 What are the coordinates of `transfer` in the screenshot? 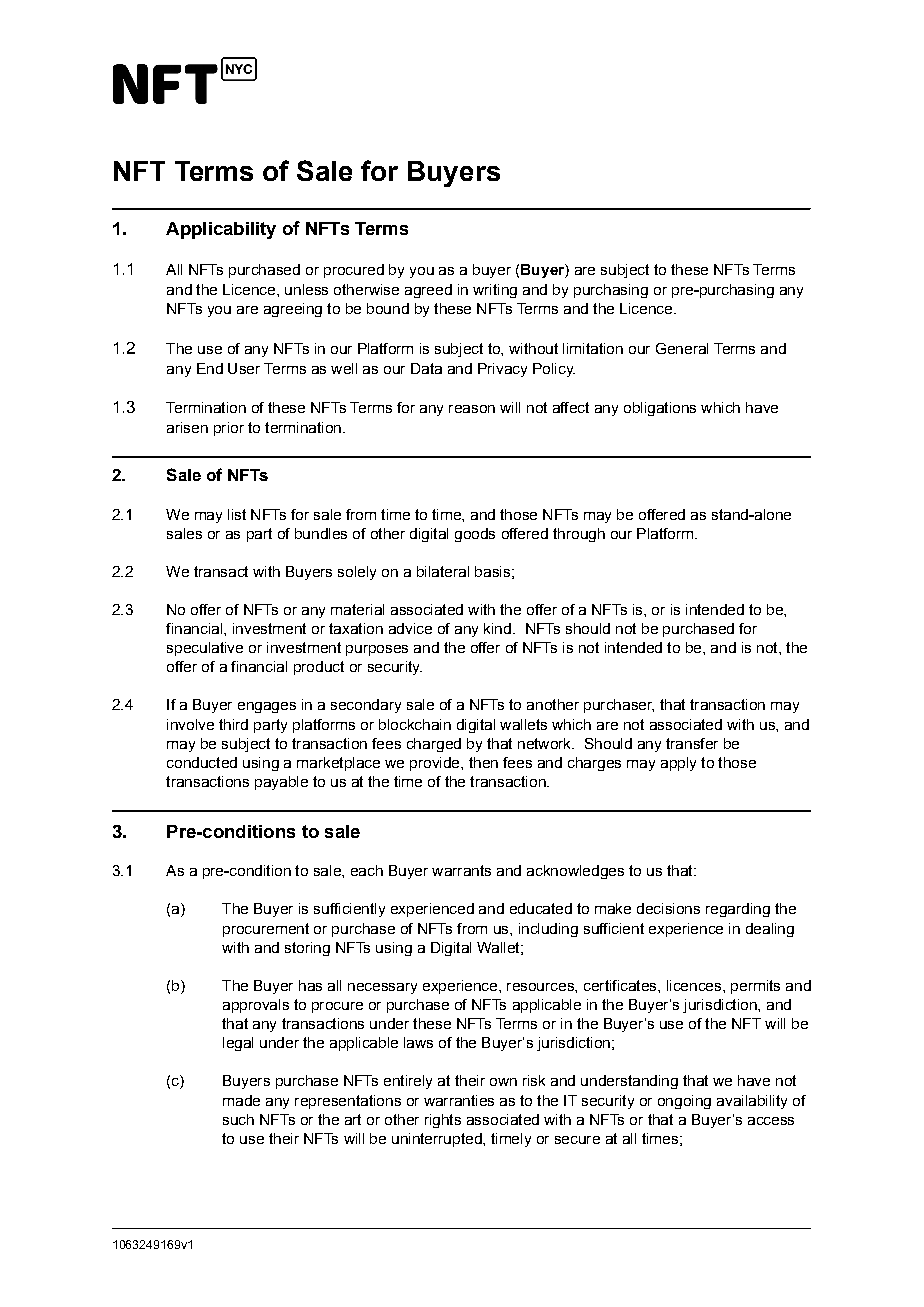 It's located at (692, 743).
